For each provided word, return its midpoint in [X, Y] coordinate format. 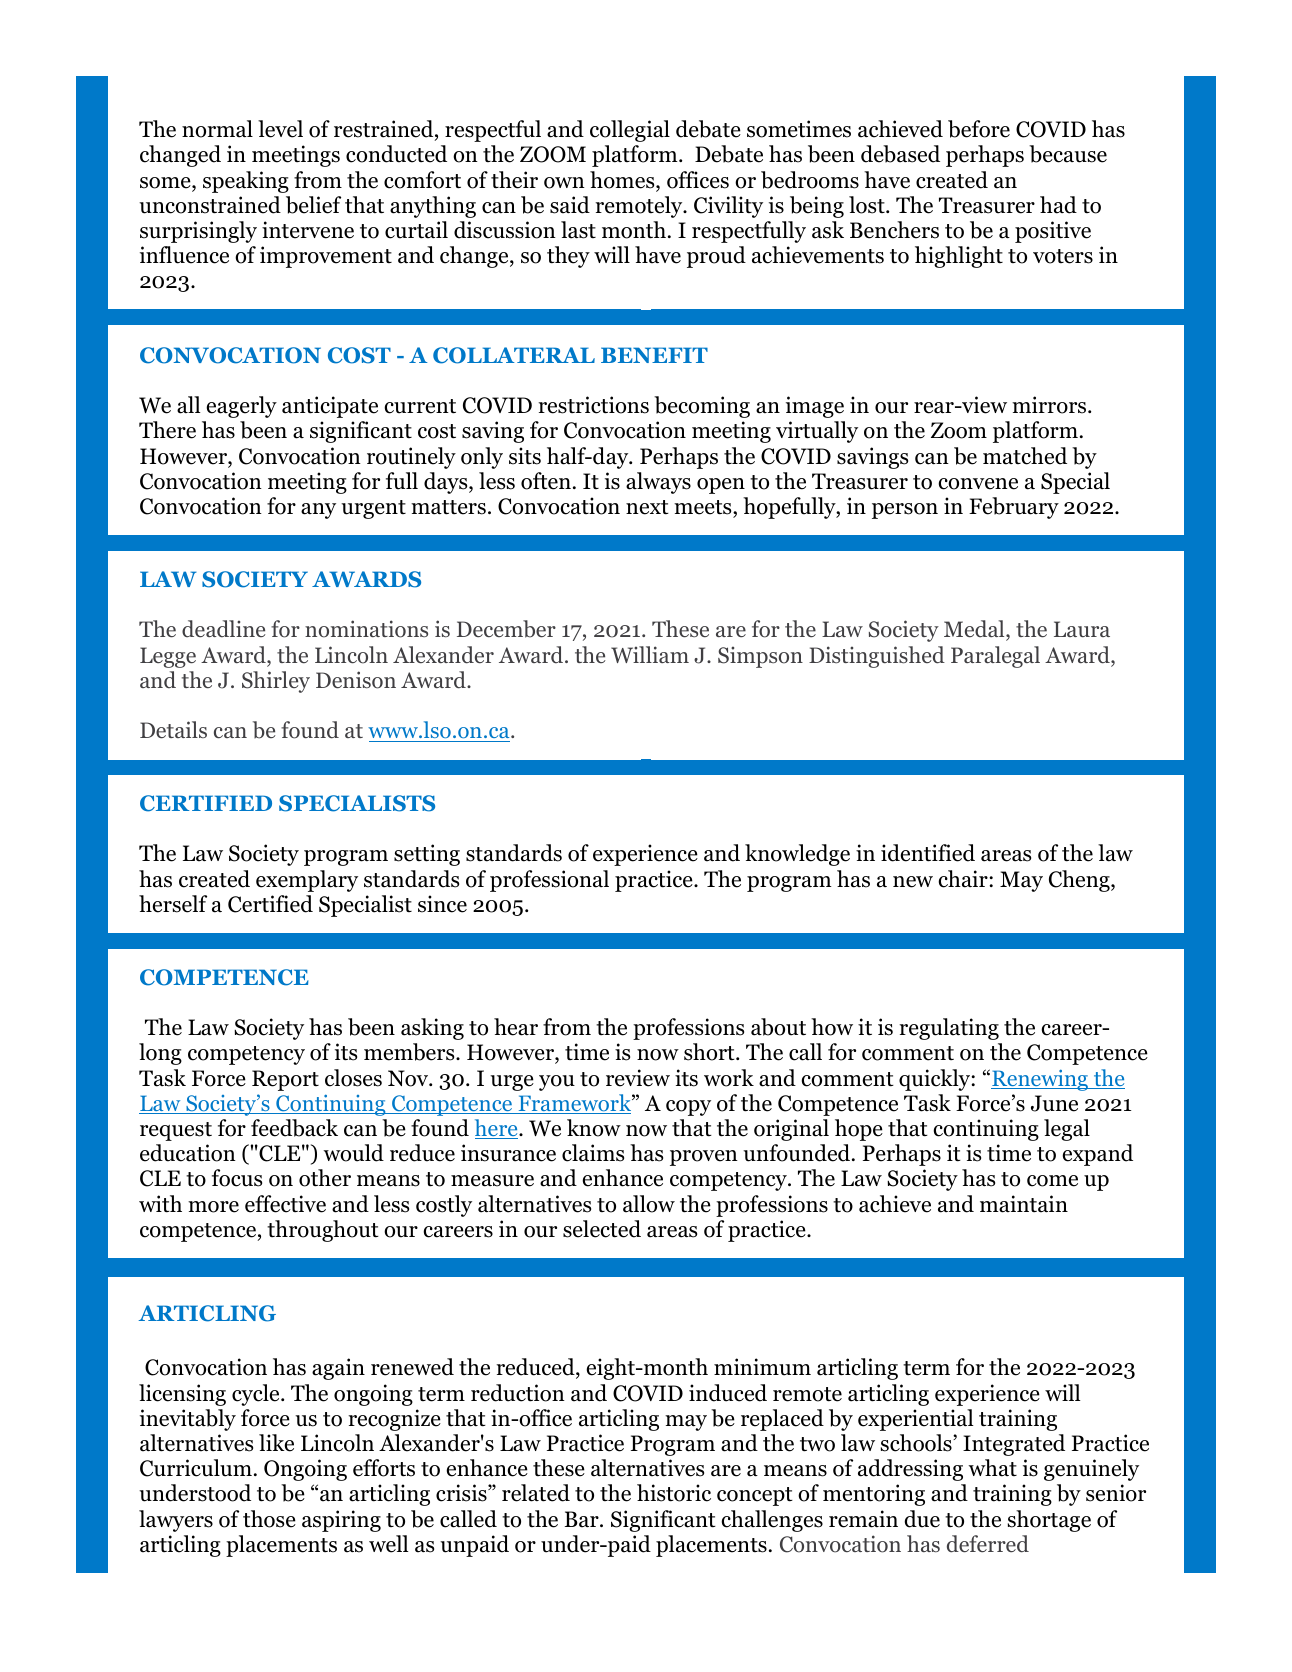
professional [549, 881]
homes [623, 181]
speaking [246, 182]
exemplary [307, 881]
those [269, 1519]
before [979, 129]
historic [674, 1493]
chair [964, 879]
